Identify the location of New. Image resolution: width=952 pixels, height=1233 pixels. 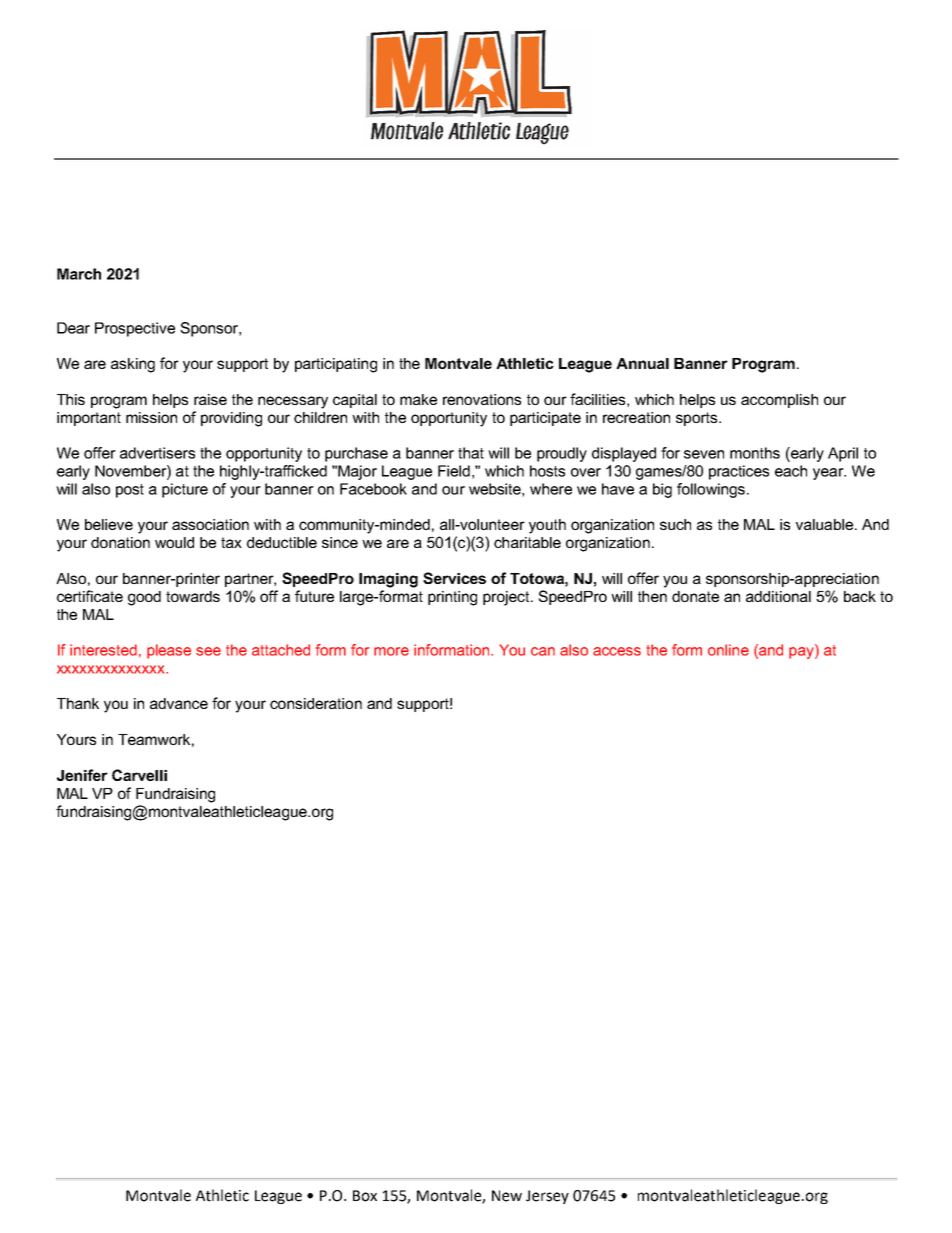
(507, 1196).
